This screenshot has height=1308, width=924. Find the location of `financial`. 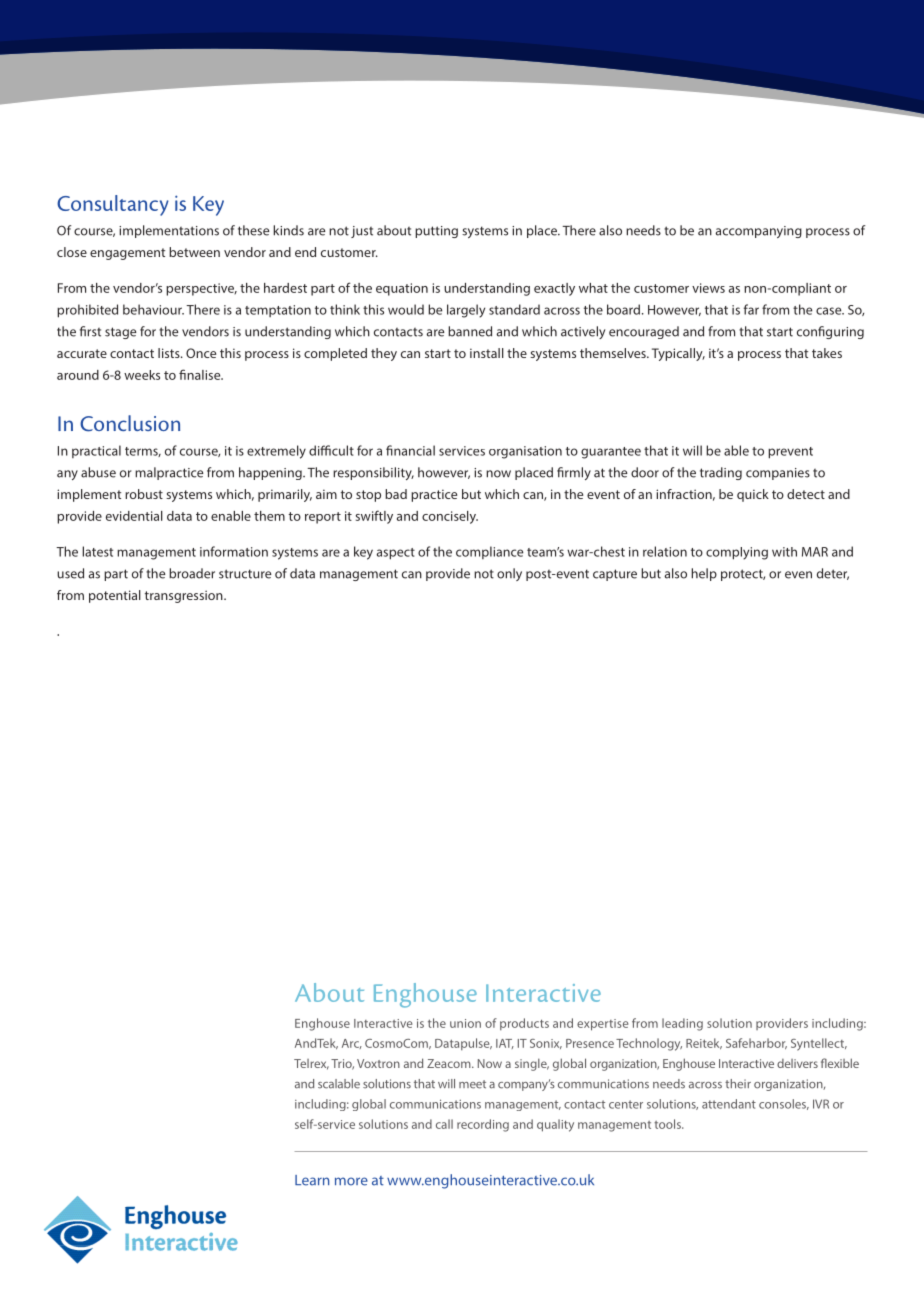

financial is located at coordinates (410, 450).
